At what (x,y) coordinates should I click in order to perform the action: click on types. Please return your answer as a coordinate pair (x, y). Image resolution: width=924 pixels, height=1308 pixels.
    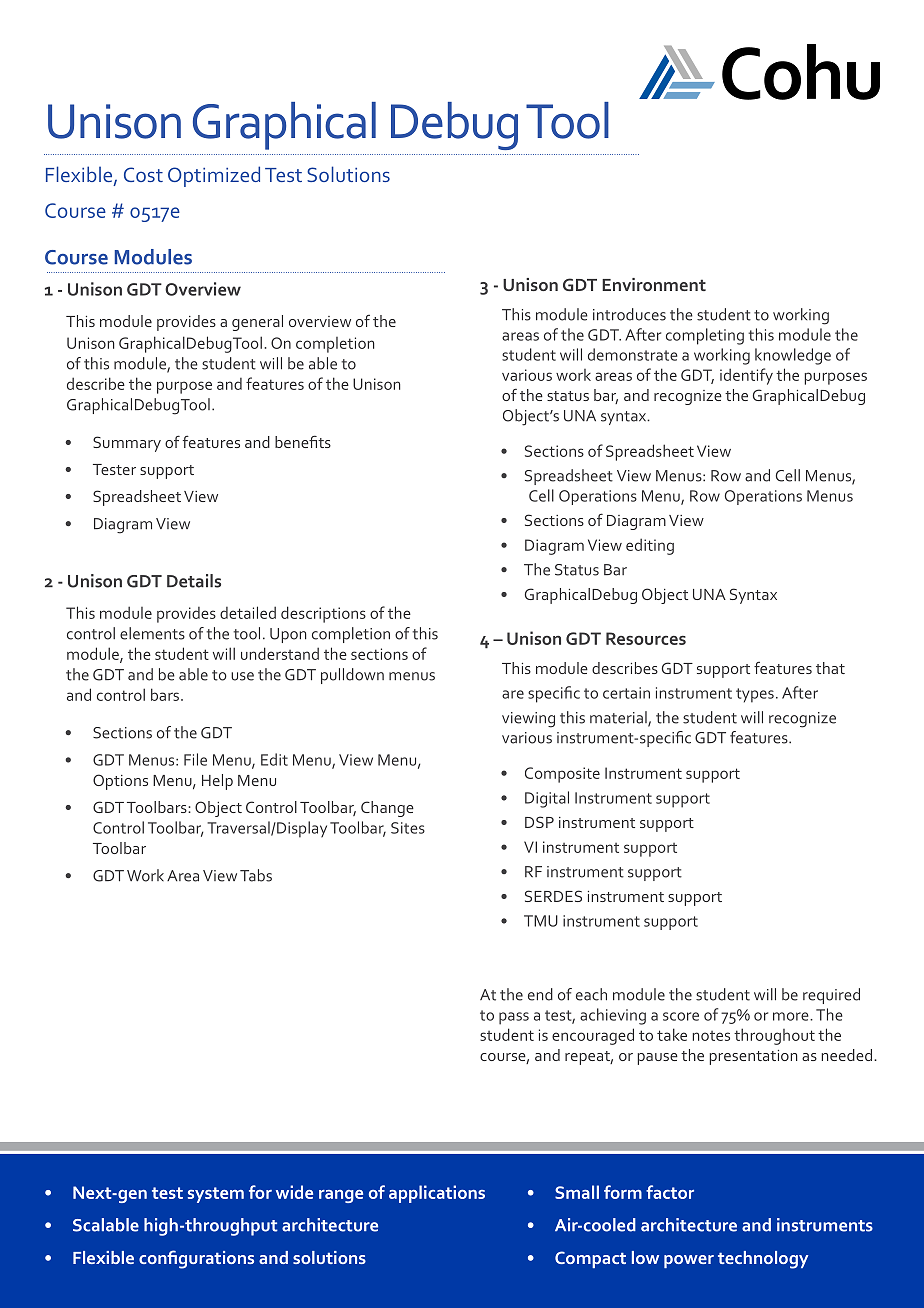
    Looking at the image, I should click on (755, 695).
